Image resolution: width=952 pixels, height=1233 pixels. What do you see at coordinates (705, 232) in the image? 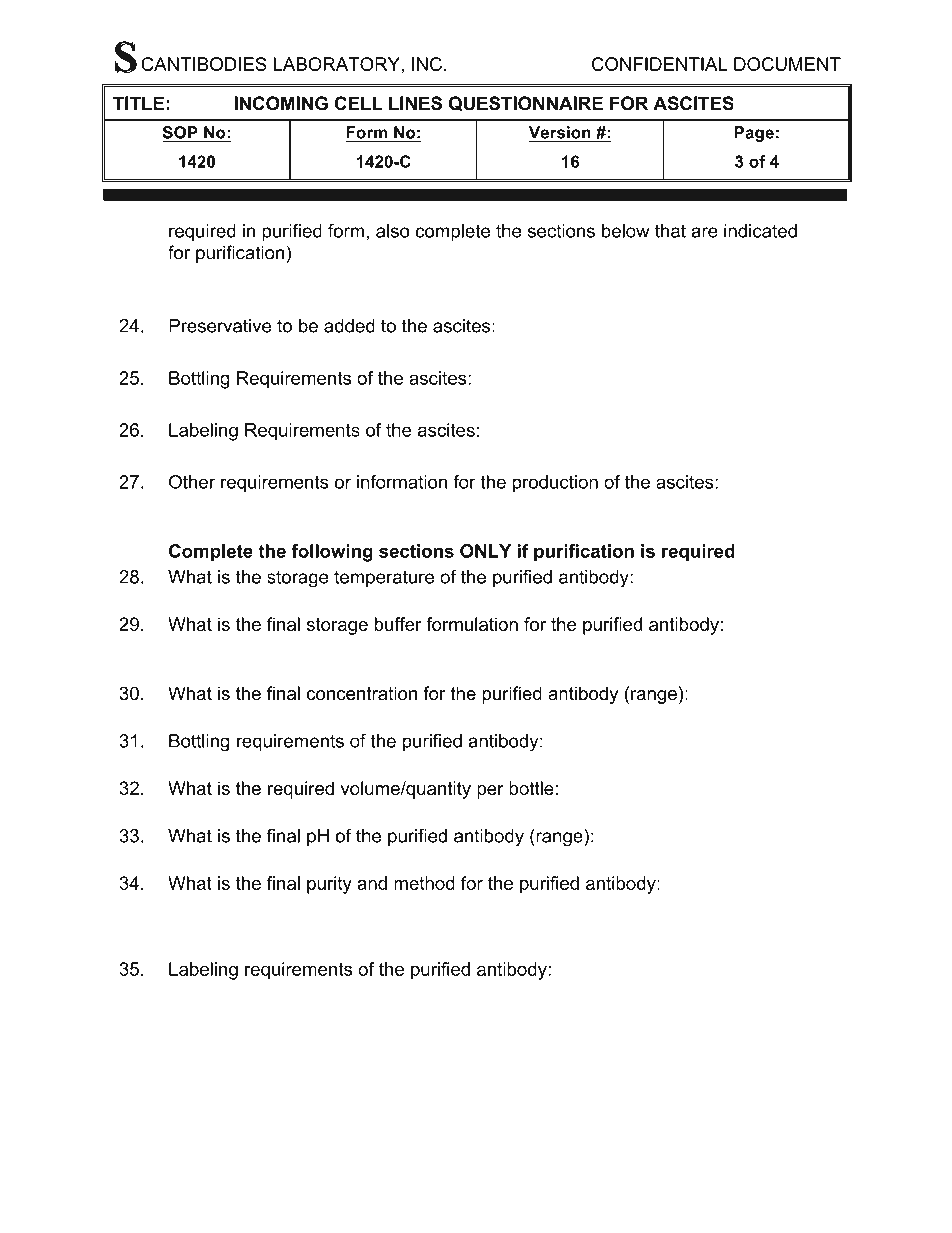
I see `are` at bounding box center [705, 232].
